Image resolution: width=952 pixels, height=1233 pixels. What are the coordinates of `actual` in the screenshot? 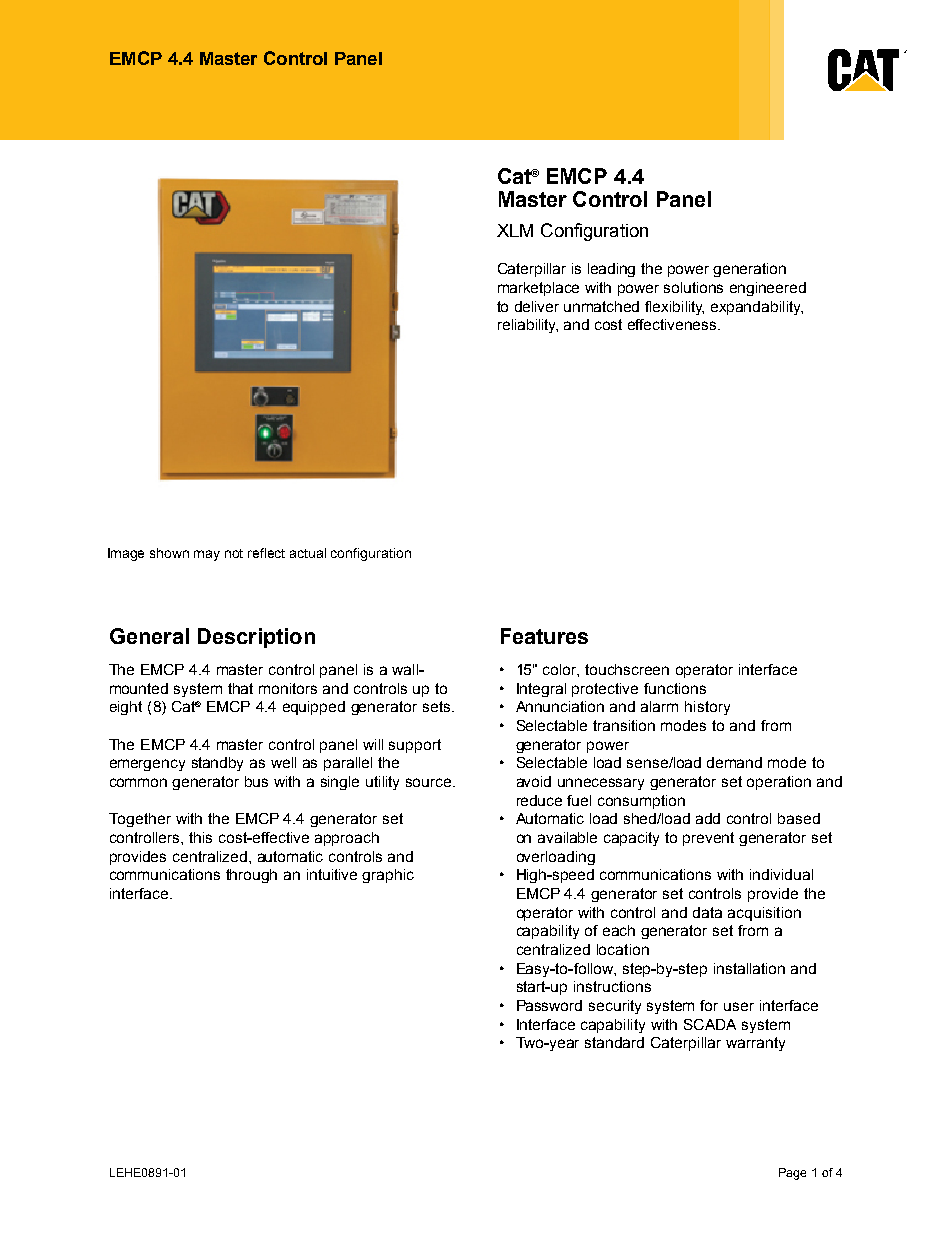 It's located at (308, 553).
